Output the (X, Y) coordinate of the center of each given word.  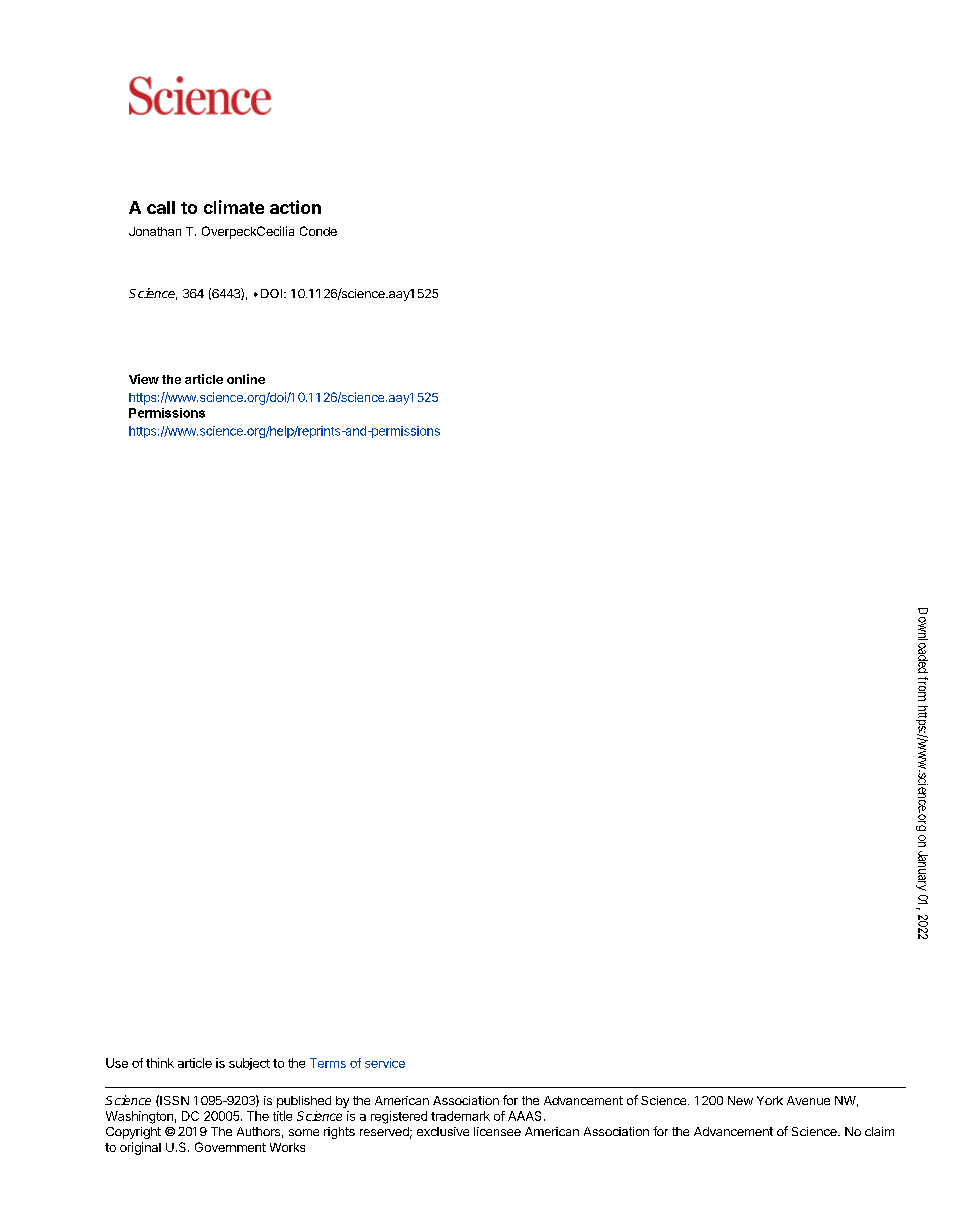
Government (230, 1147)
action (295, 207)
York (770, 1100)
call (161, 207)
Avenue (808, 1100)
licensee (497, 1131)
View (144, 379)
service (385, 1063)
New (740, 1100)
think (160, 1063)
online (246, 379)
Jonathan (155, 231)
